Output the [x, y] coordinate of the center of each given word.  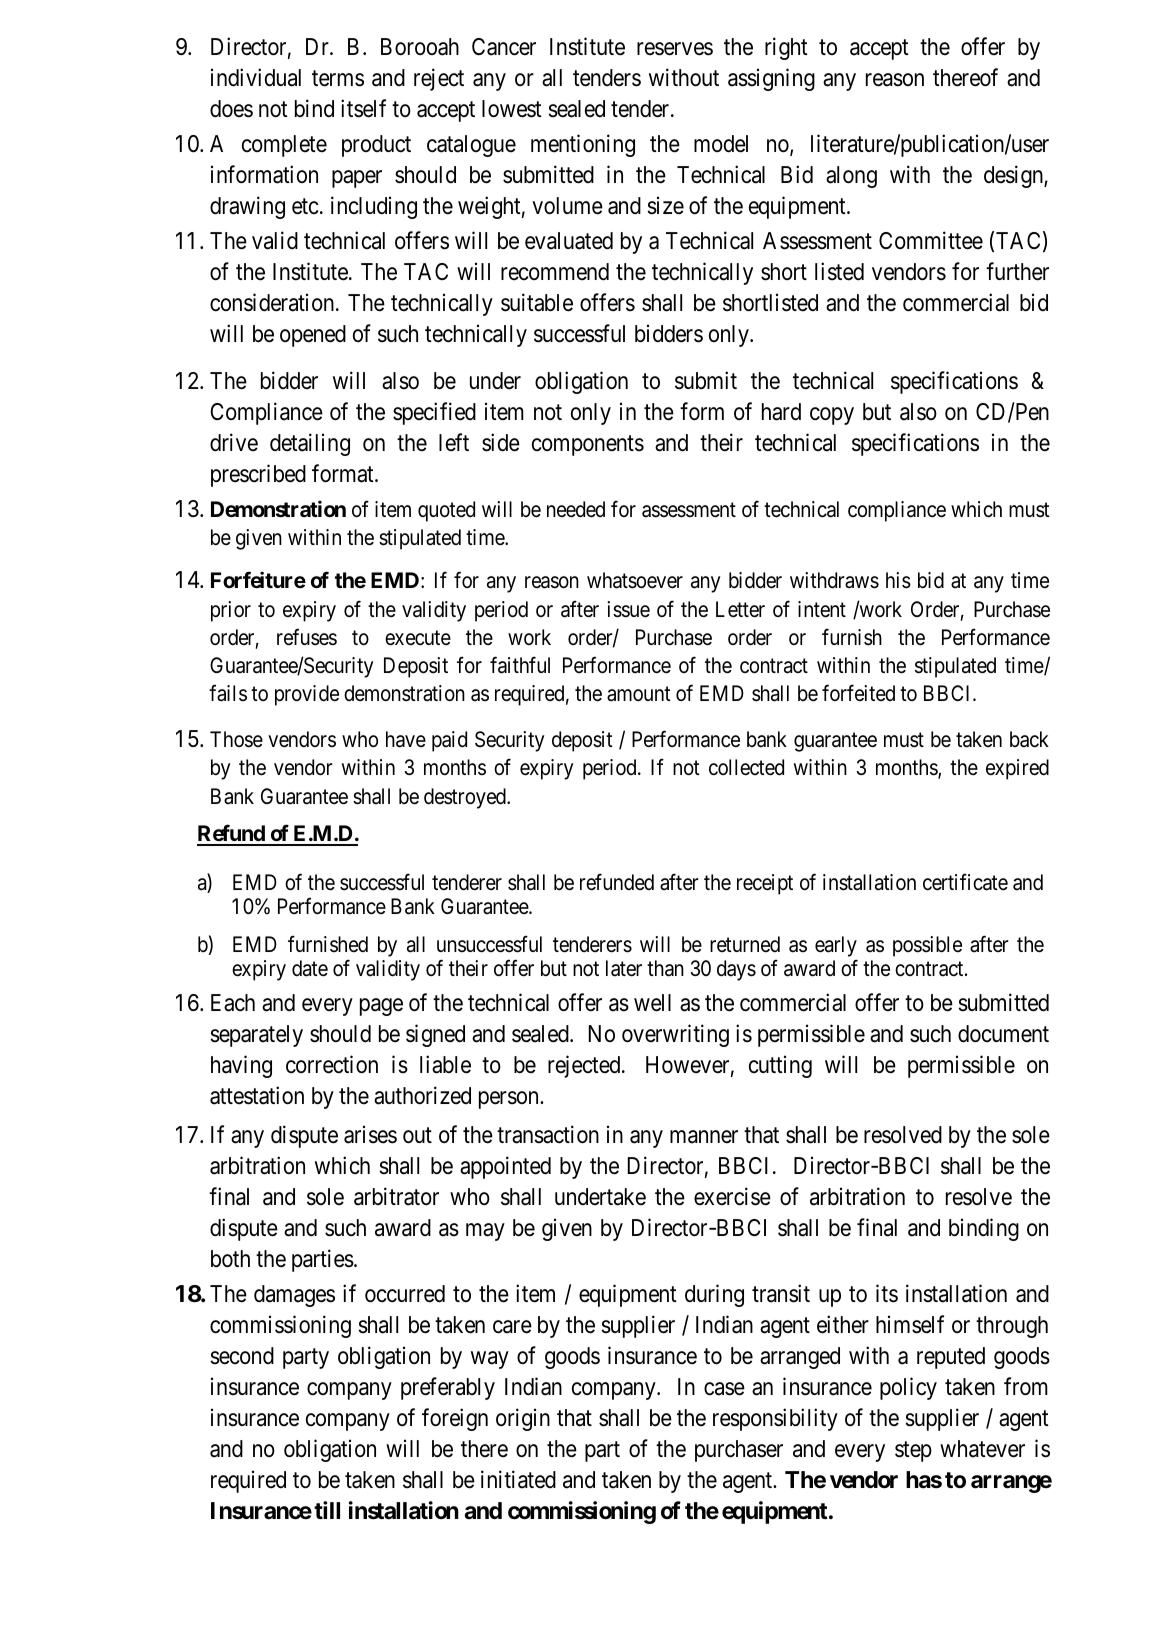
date [310, 968]
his [898, 580]
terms [338, 79]
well [652, 1003]
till [327, 1510]
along [851, 177]
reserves [675, 49]
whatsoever [635, 580]
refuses [307, 637]
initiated [518, 1479]
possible [927, 946]
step [913, 1451]
